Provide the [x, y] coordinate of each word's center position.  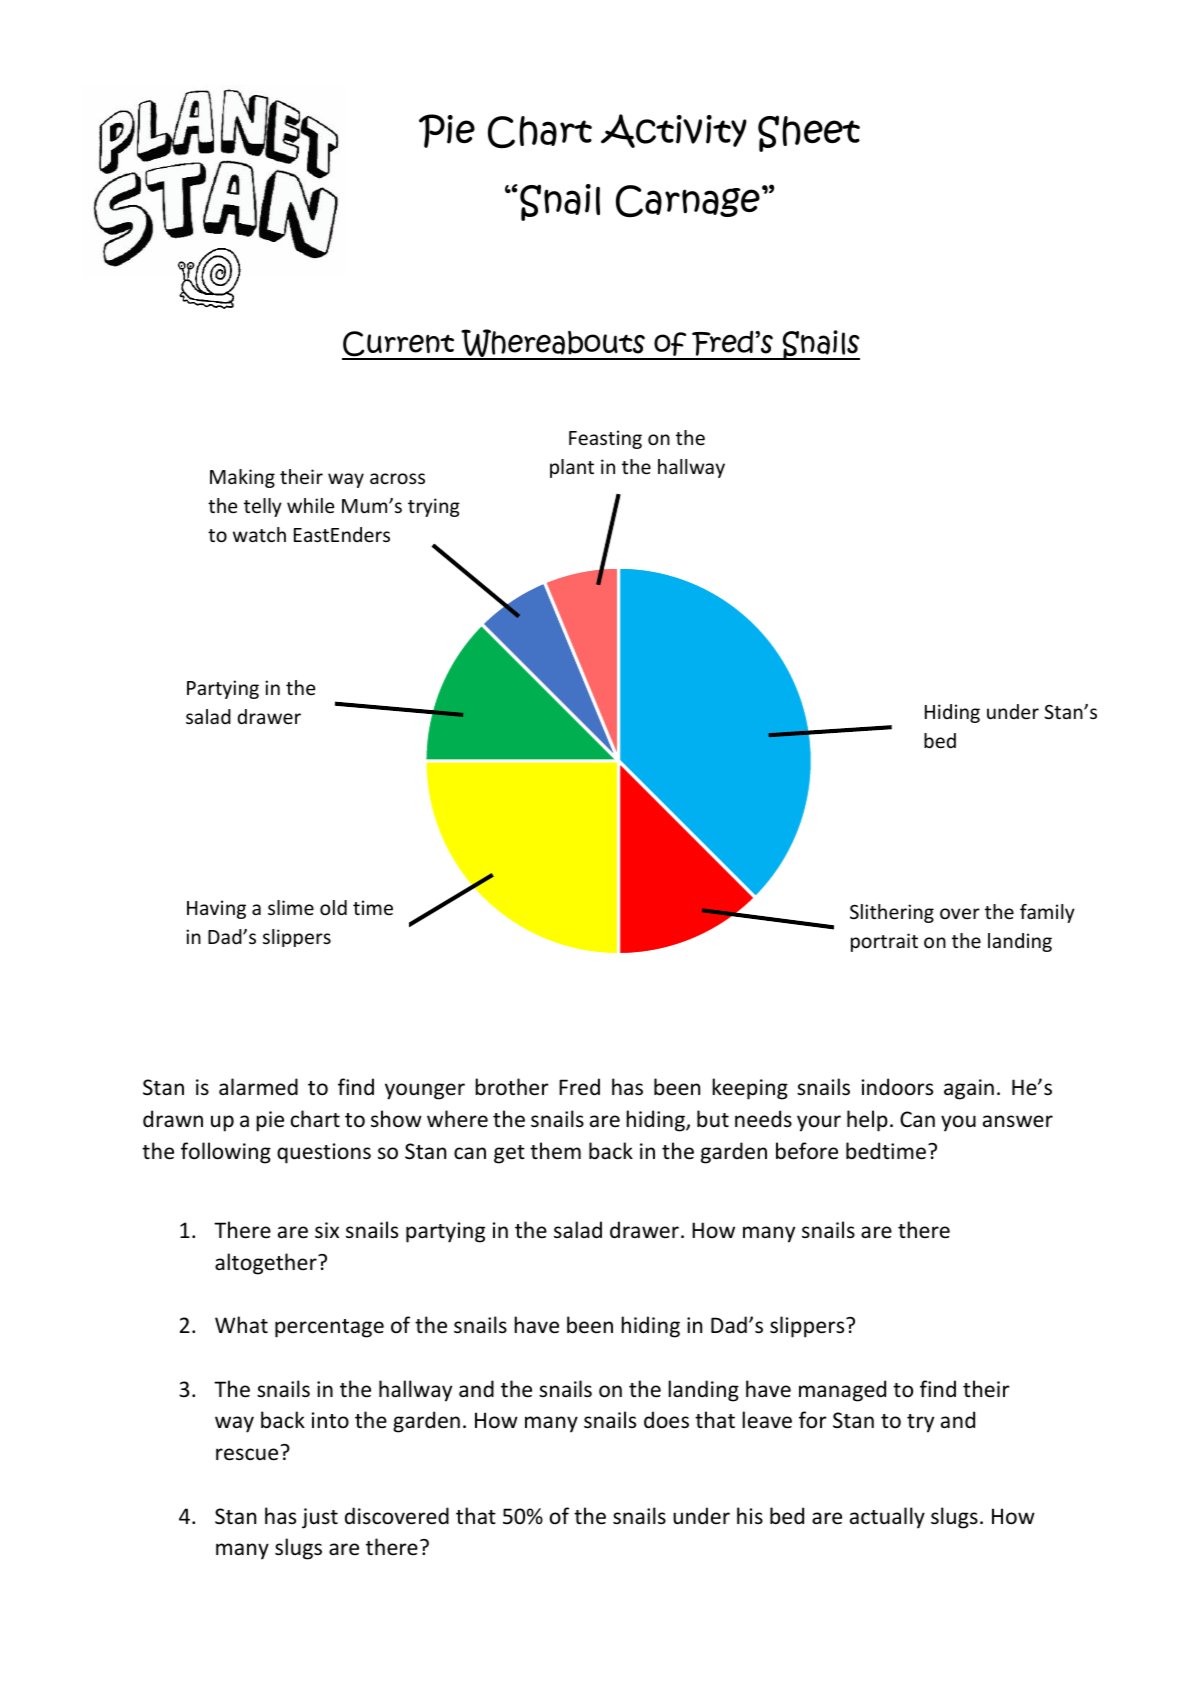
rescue [247, 1454]
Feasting [605, 439]
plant [572, 468]
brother [512, 1087]
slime [291, 907]
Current [399, 345]
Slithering [892, 913]
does [666, 1420]
